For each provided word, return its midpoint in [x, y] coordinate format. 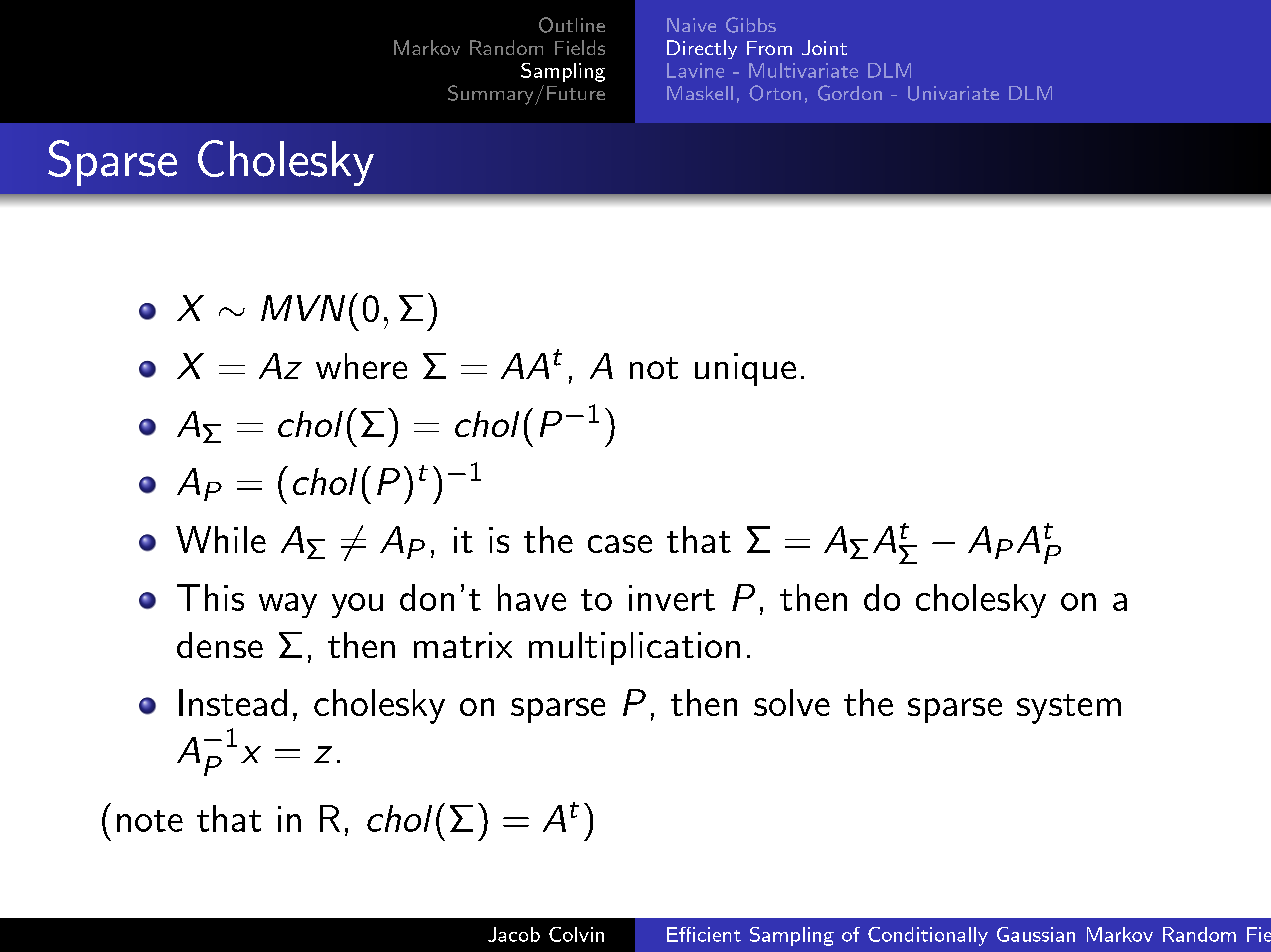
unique [745, 369]
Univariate [953, 93]
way [288, 605]
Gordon [850, 93]
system [1069, 709]
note [150, 821]
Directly [702, 49]
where [361, 366]
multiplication [634, 648]
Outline [572, 25]
